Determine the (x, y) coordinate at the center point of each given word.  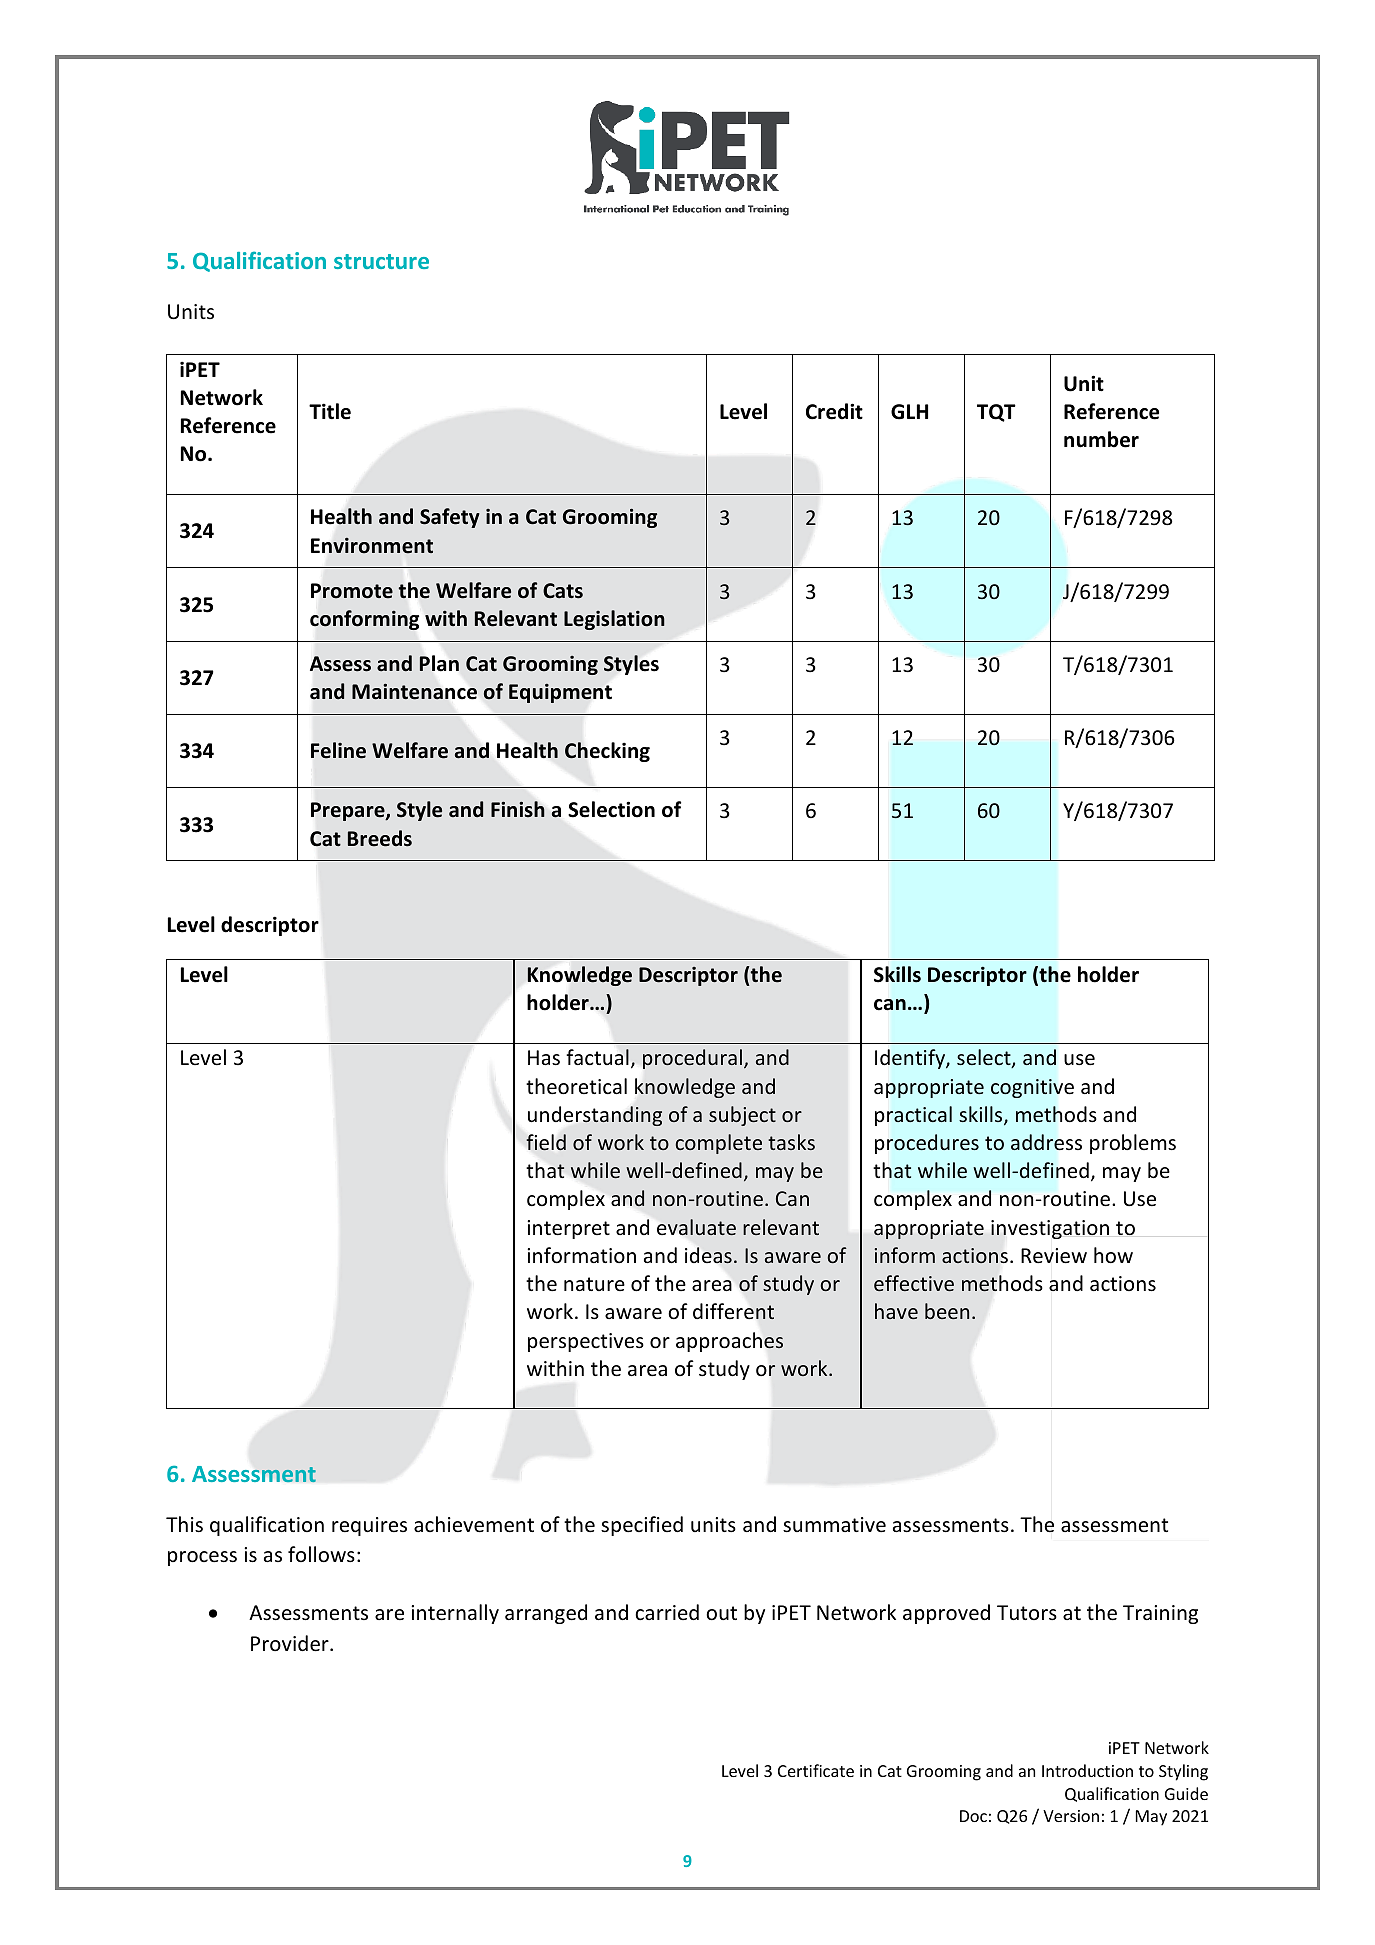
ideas (708, 1255)
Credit (834, 411)
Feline (338, 750)
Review (1054, 1256)
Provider (291, 1643)
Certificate (816, 1770)
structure (381, 261)
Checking (607, 752)
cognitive (1032, 1088)
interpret (568, 1229)
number (1101, 439)
